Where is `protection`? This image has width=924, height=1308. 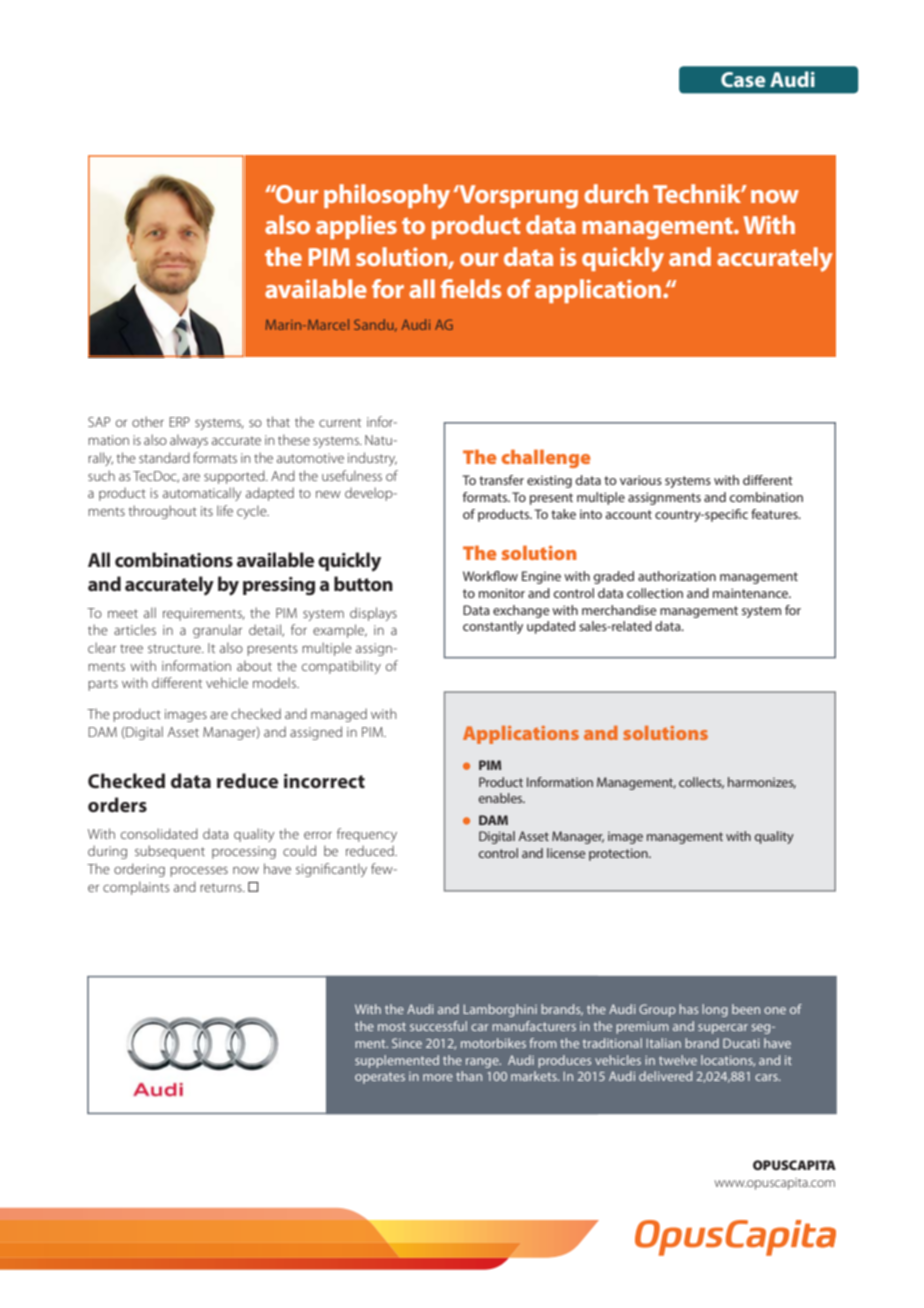 protection is located at coordinates (619, 854).
